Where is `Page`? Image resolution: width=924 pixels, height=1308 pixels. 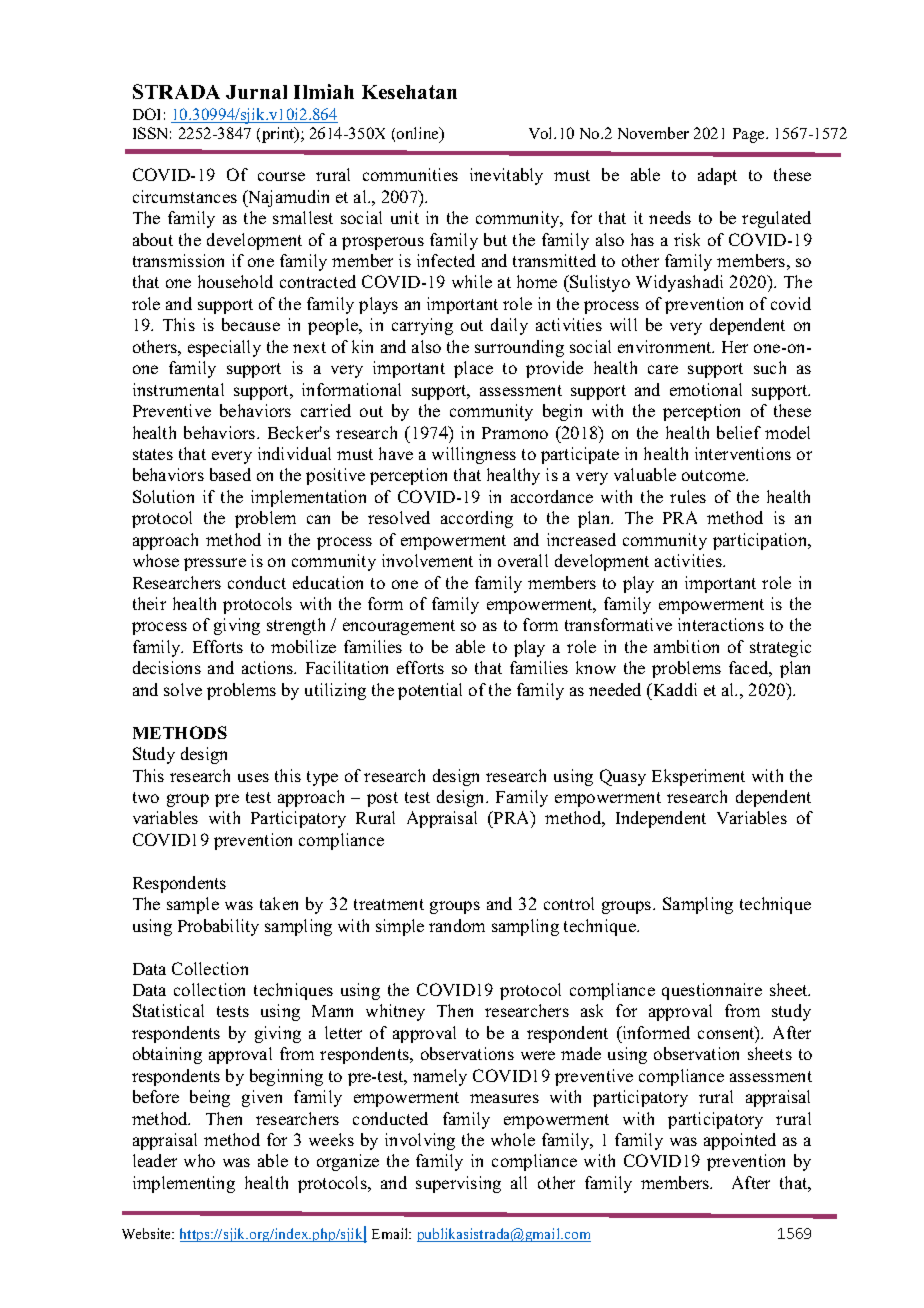 Page is located at coordinates (750, 135).
